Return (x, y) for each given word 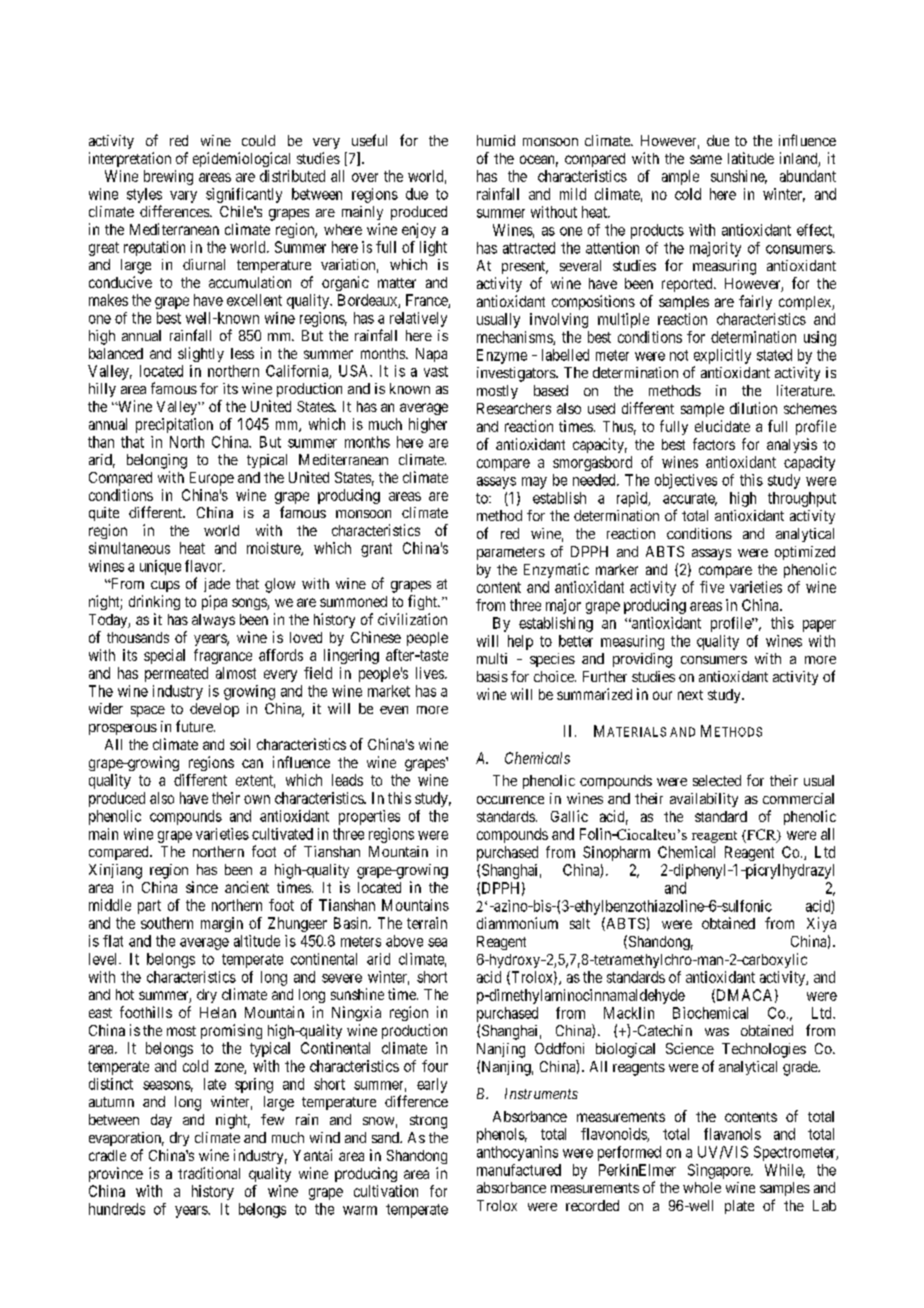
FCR (762, 835)
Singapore (720, 1171)
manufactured (519, 1170)
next (690, 695)
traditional (209, 1173)
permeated (176, 674)
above (404, 941)
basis (492, 676)
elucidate (722, 426)
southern (167, 923)
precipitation (174, 425)
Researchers (514, 408)
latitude (751, 158)
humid (496, 140)
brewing (168, 177)
